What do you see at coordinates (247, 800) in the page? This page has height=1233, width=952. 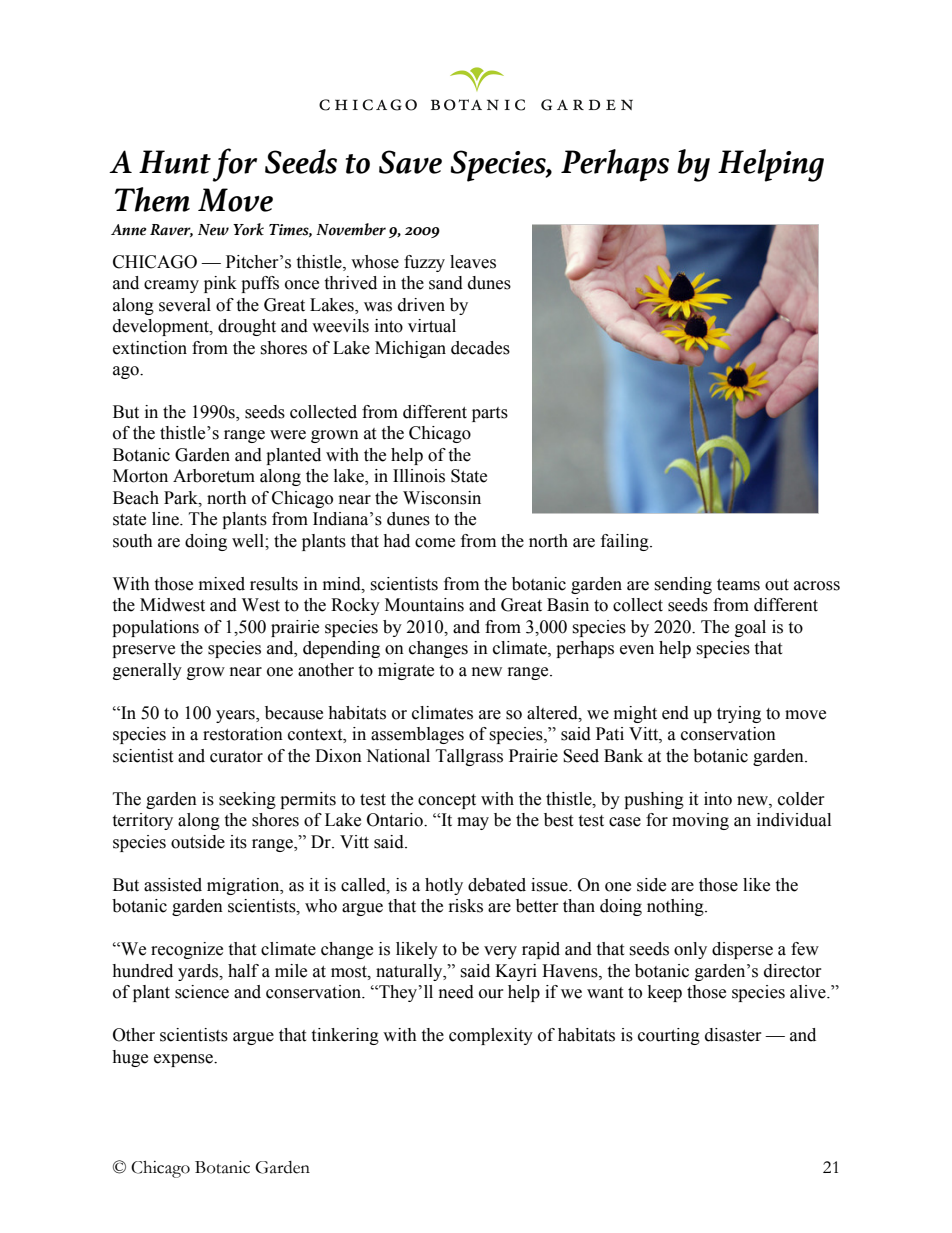 I see `seeking` at bounding box center [247, 800].
